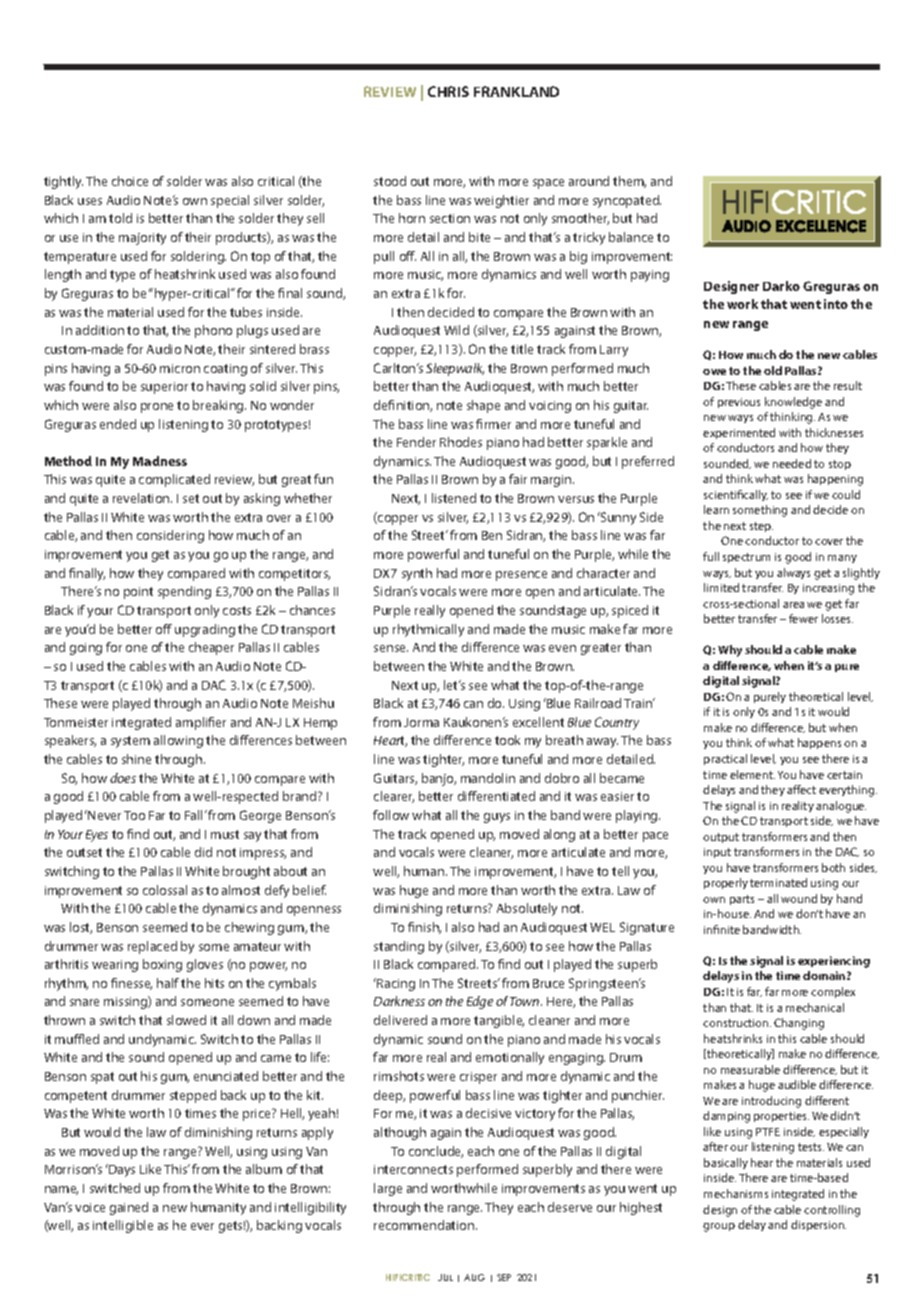 This screenshot has width=924, height=1308. Describe the element at coordinates (497, 818) in the screenshot. I see `guys` at that location.
